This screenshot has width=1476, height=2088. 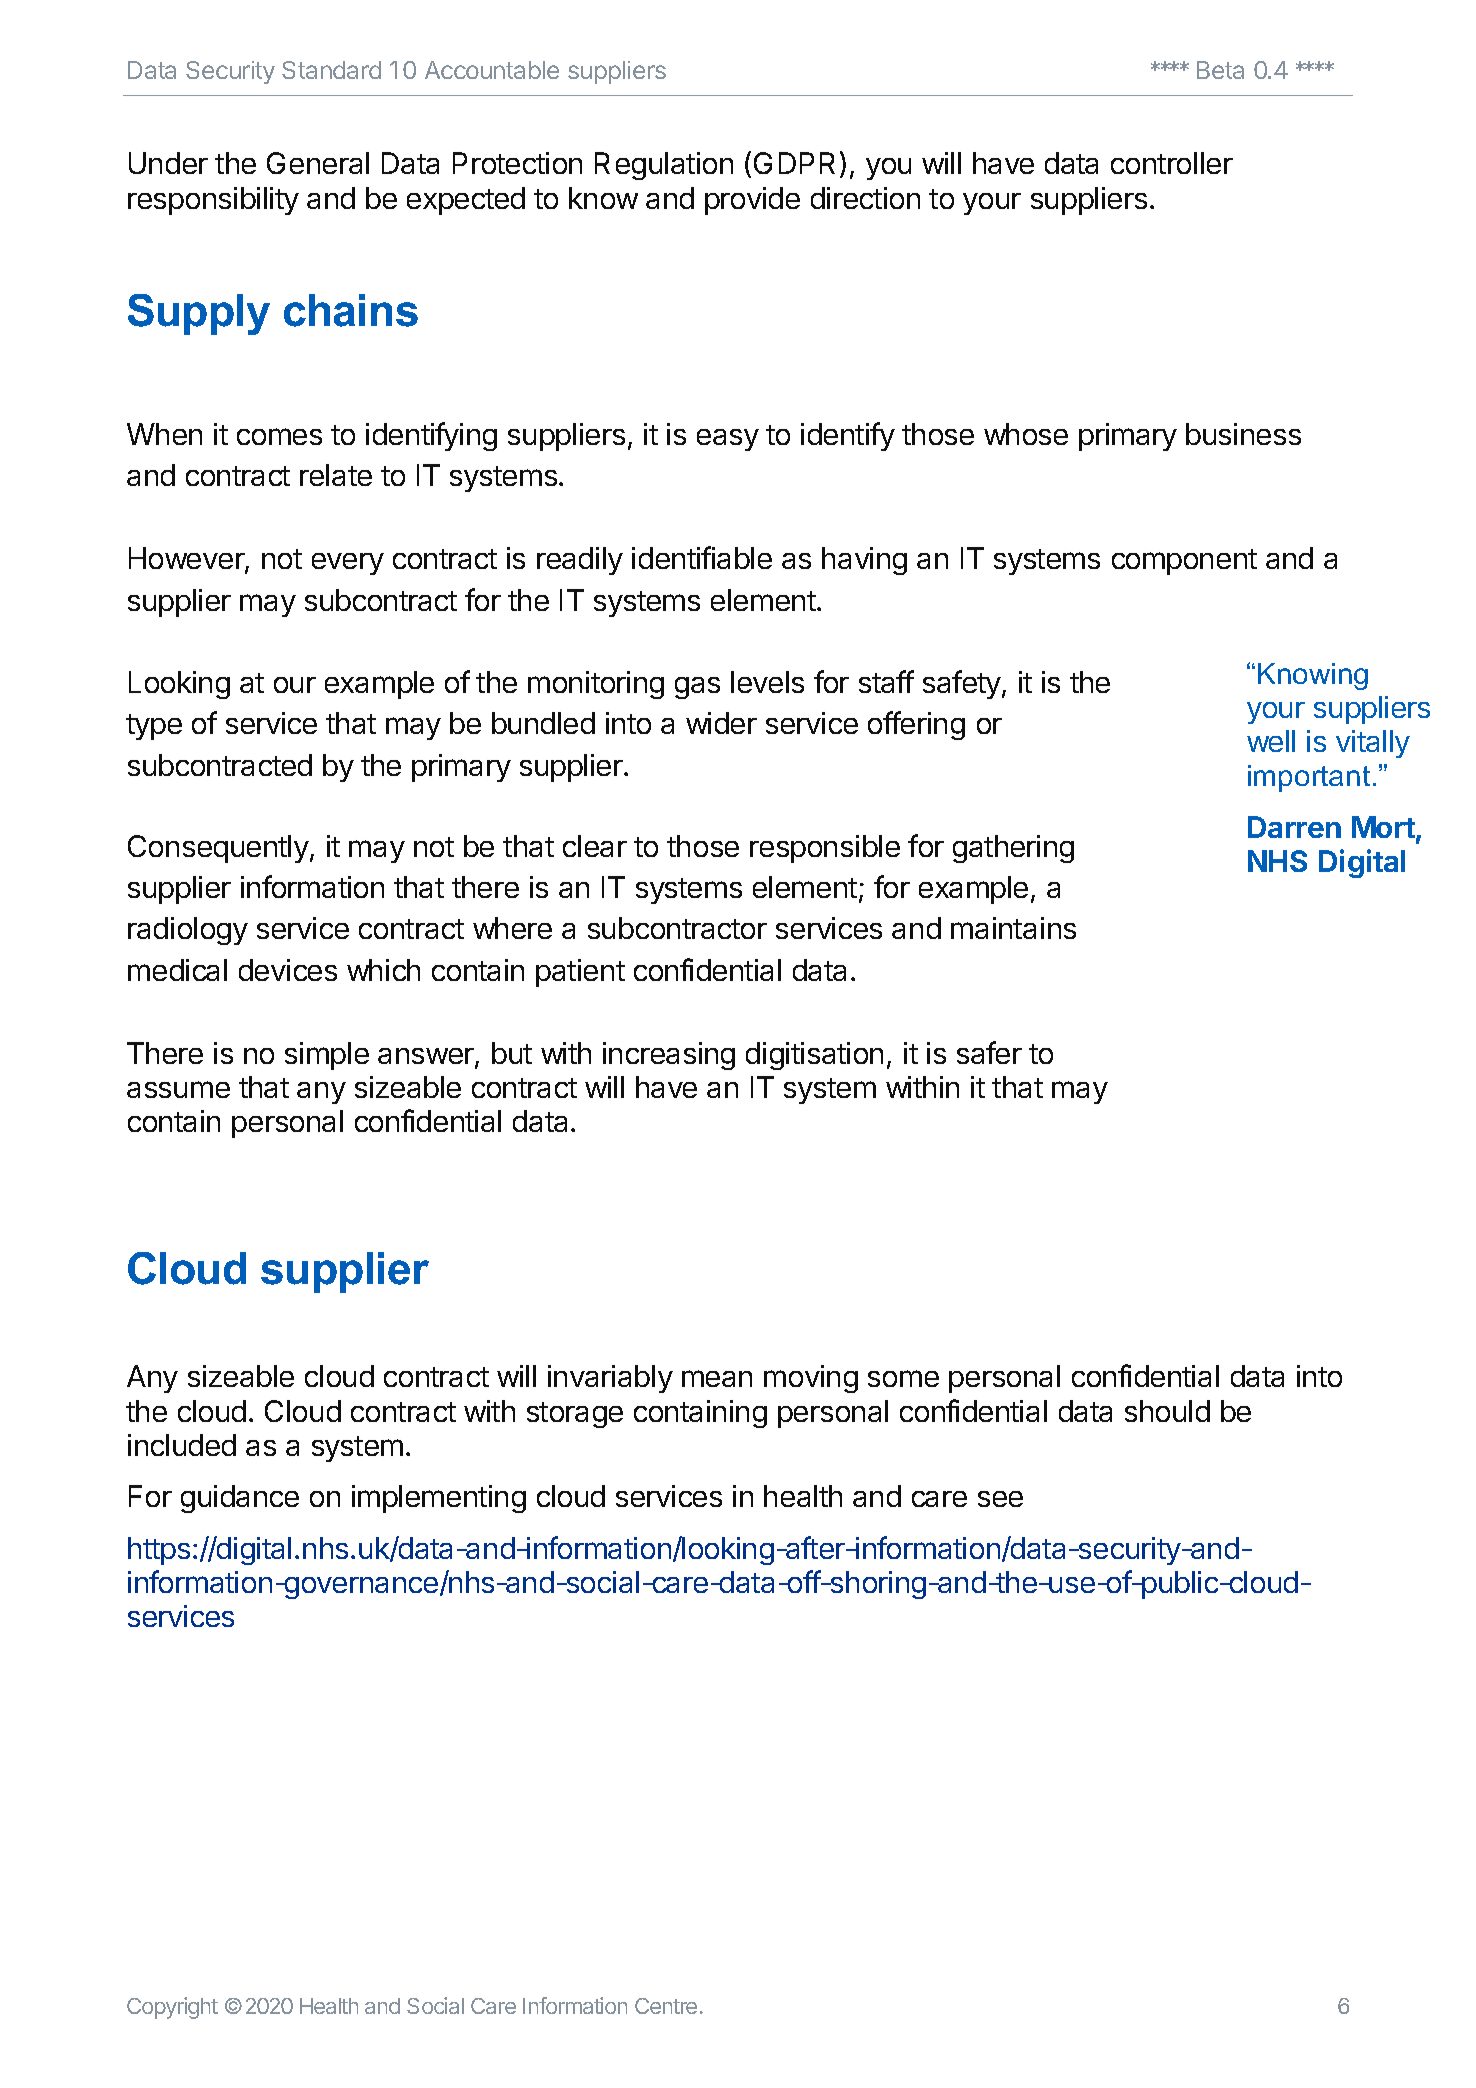 What do you see at coordinates (666, 2006) in the screenshot?
I see `Centre` at bounding box center [666, 2006].
